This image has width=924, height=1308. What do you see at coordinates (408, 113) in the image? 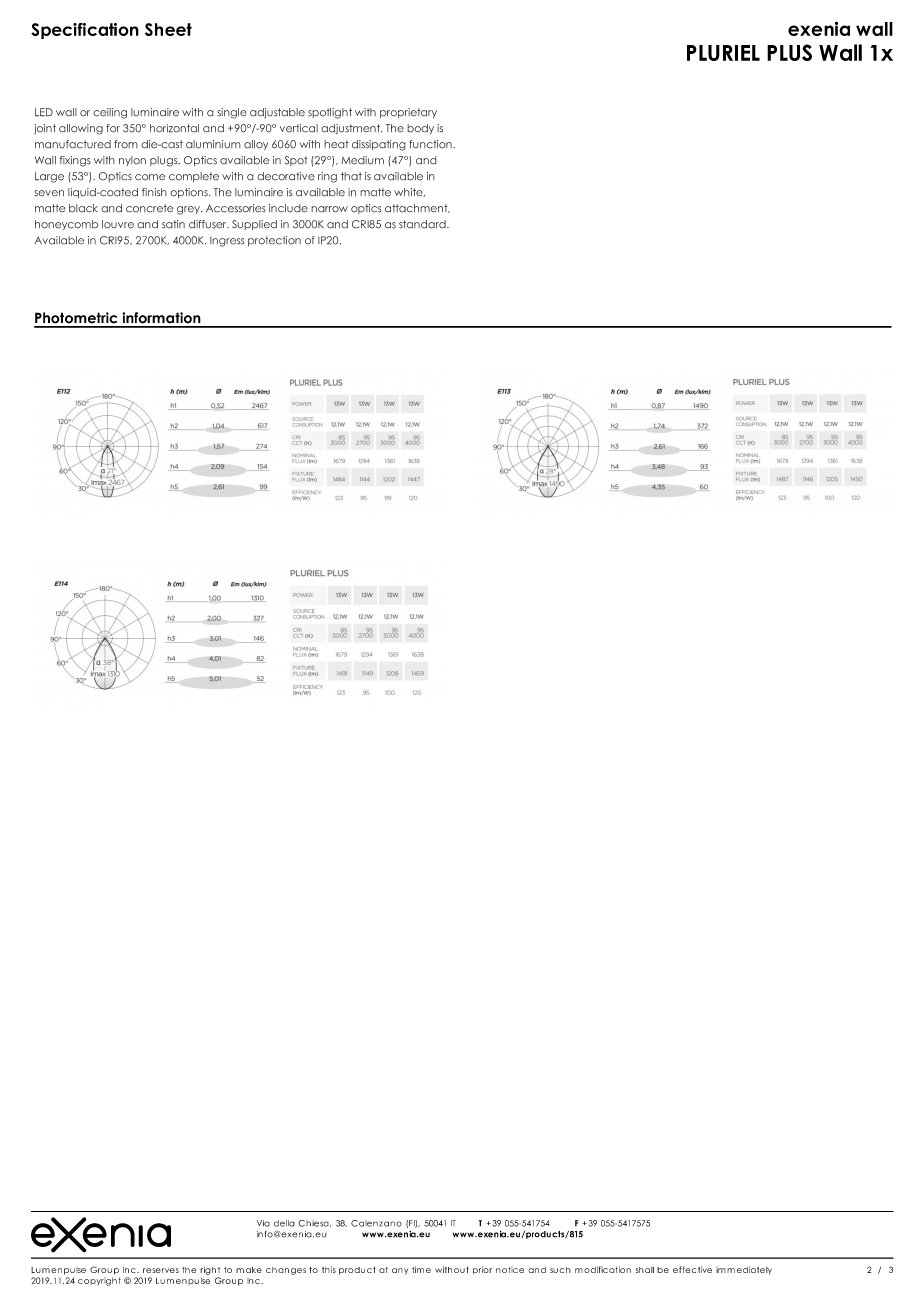
I see `proprietary` at bounding box center [408, 113].
